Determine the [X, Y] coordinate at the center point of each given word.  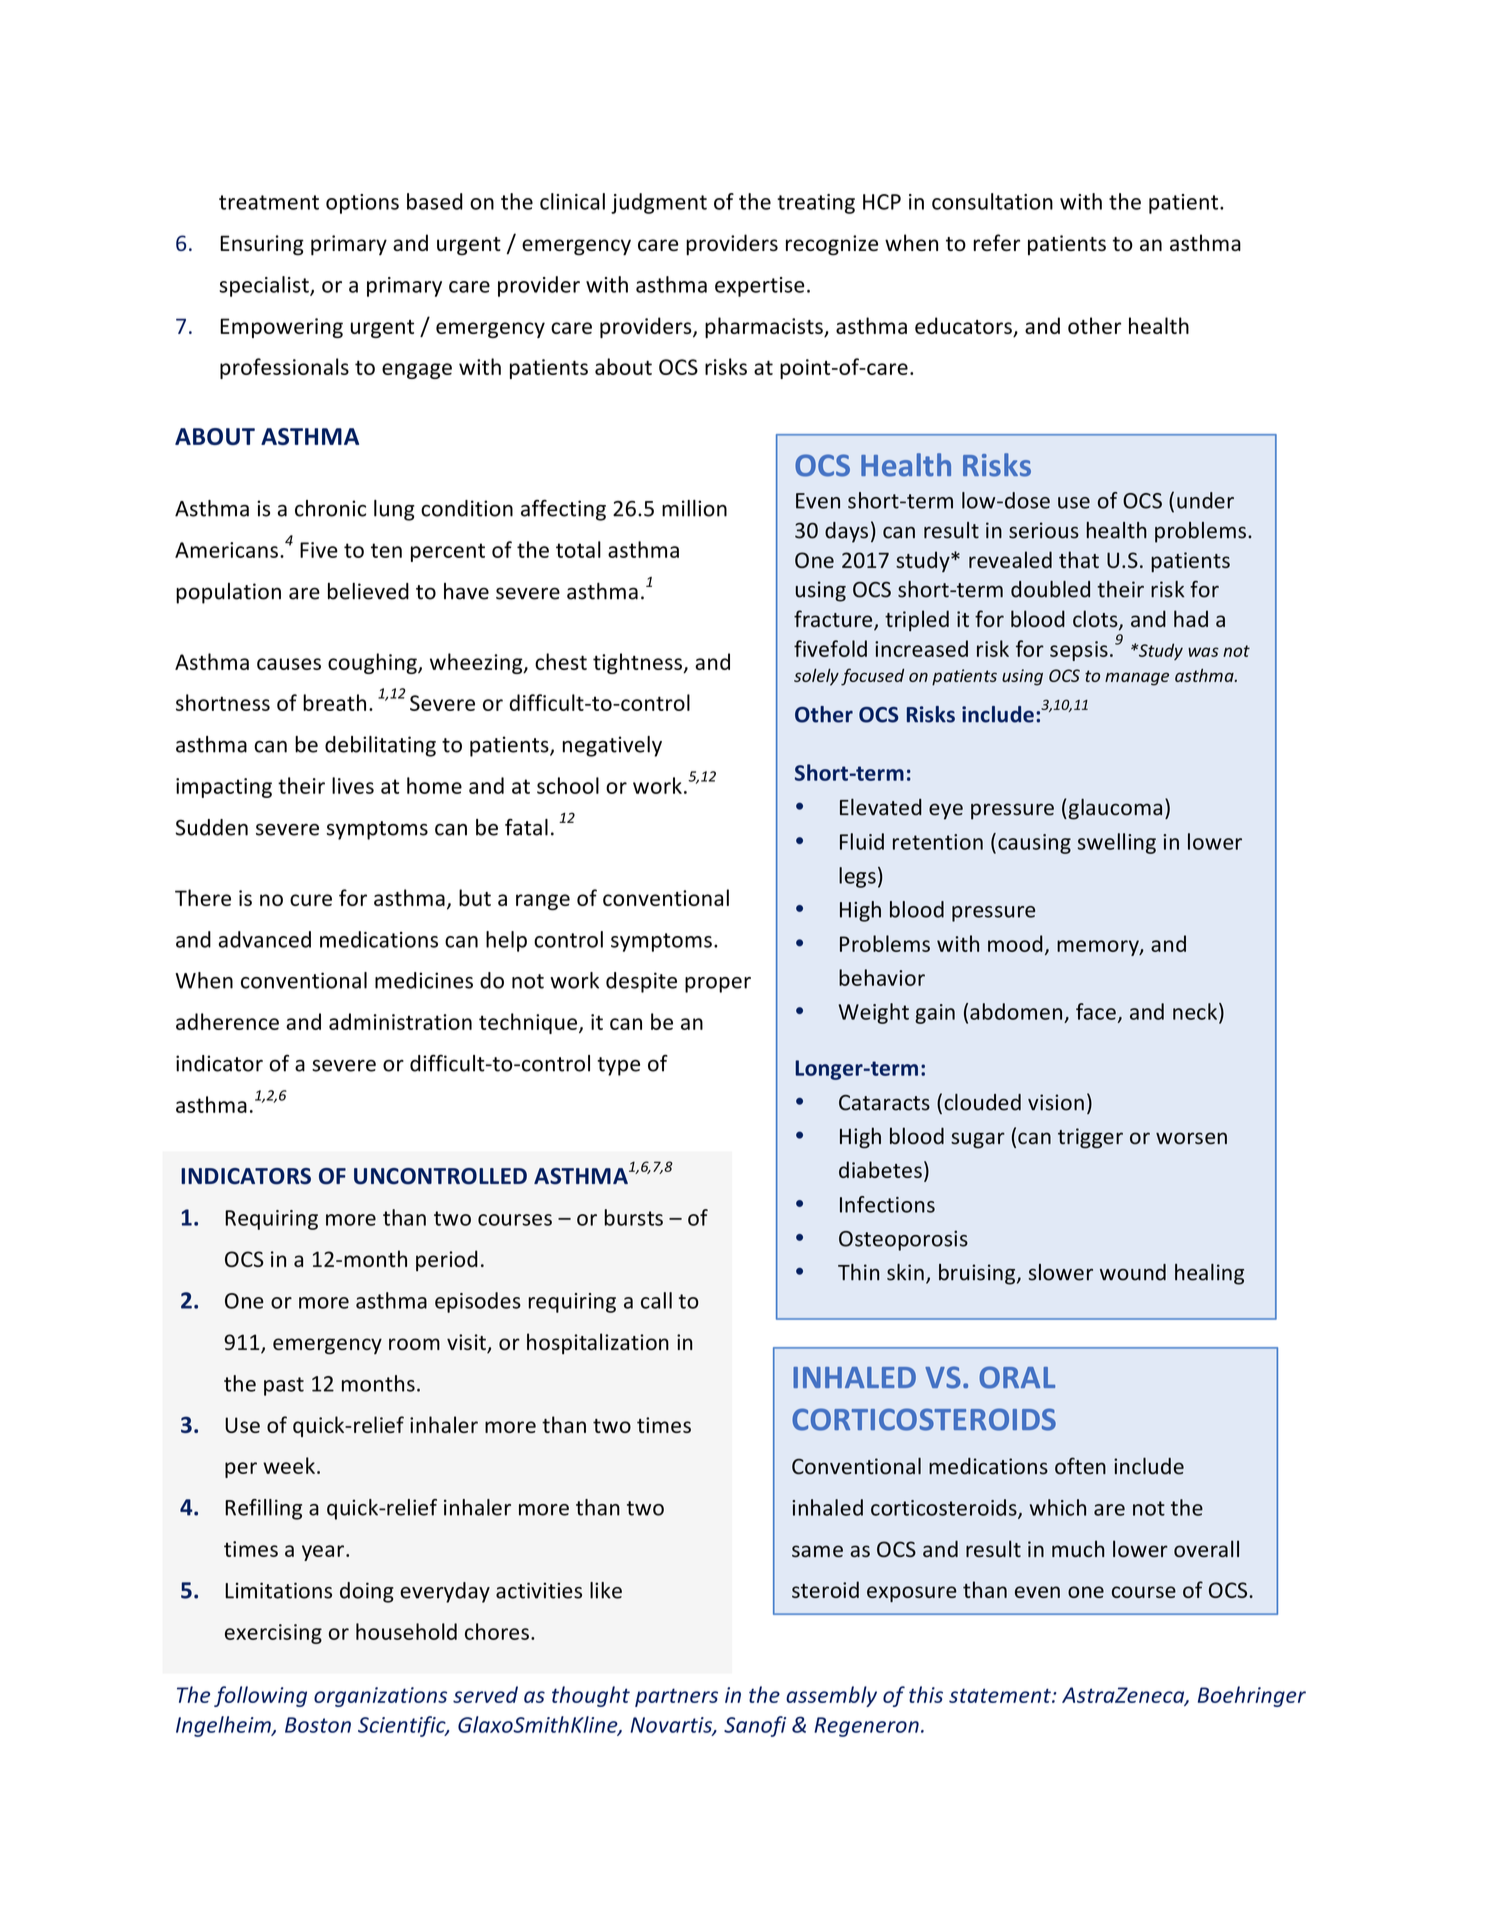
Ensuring [262, 245]
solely [816, 677]
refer [997, 242]
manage [1137, 679]
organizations [380, 1697]
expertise [759, 287]
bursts [634, 1217]
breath [334, 702]
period [447, 1260]
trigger [1090, 1138]
